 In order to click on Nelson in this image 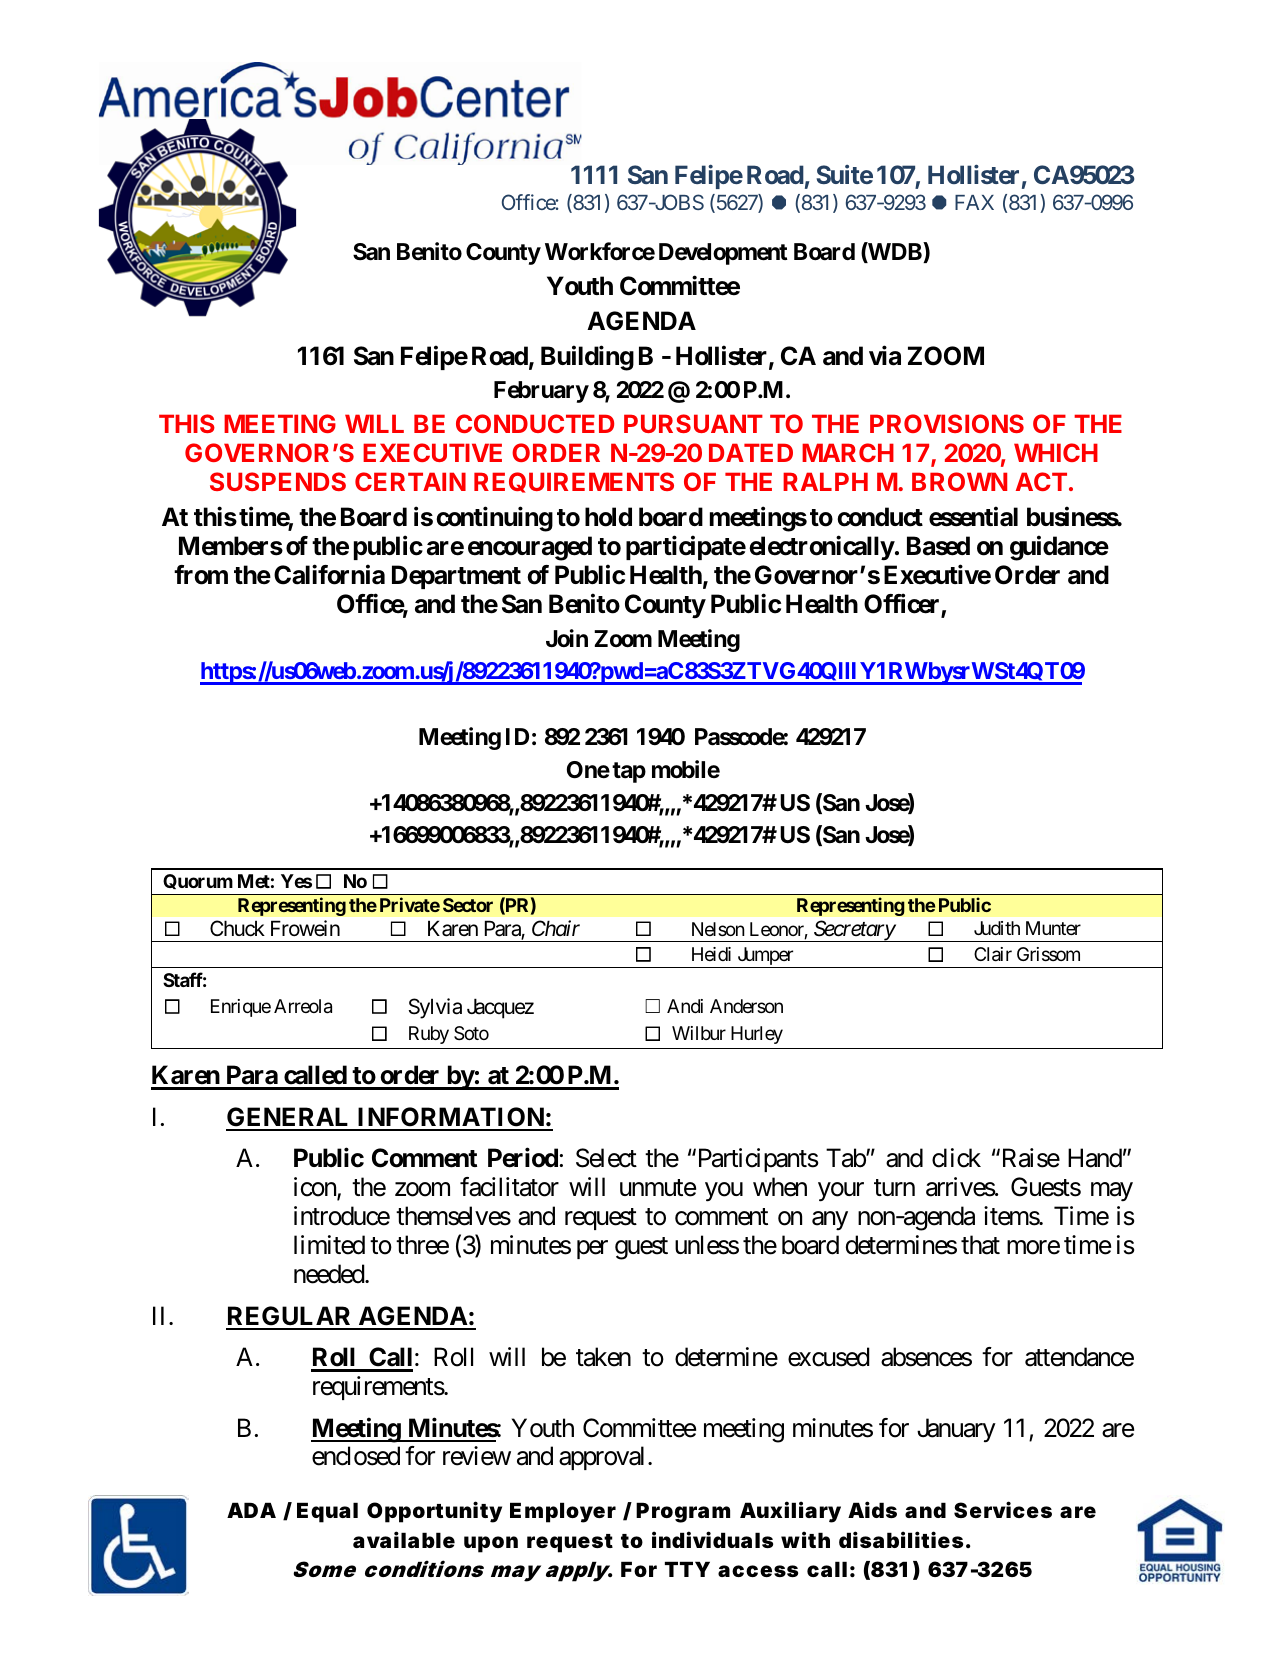, I will do `click(718, 929)`.
